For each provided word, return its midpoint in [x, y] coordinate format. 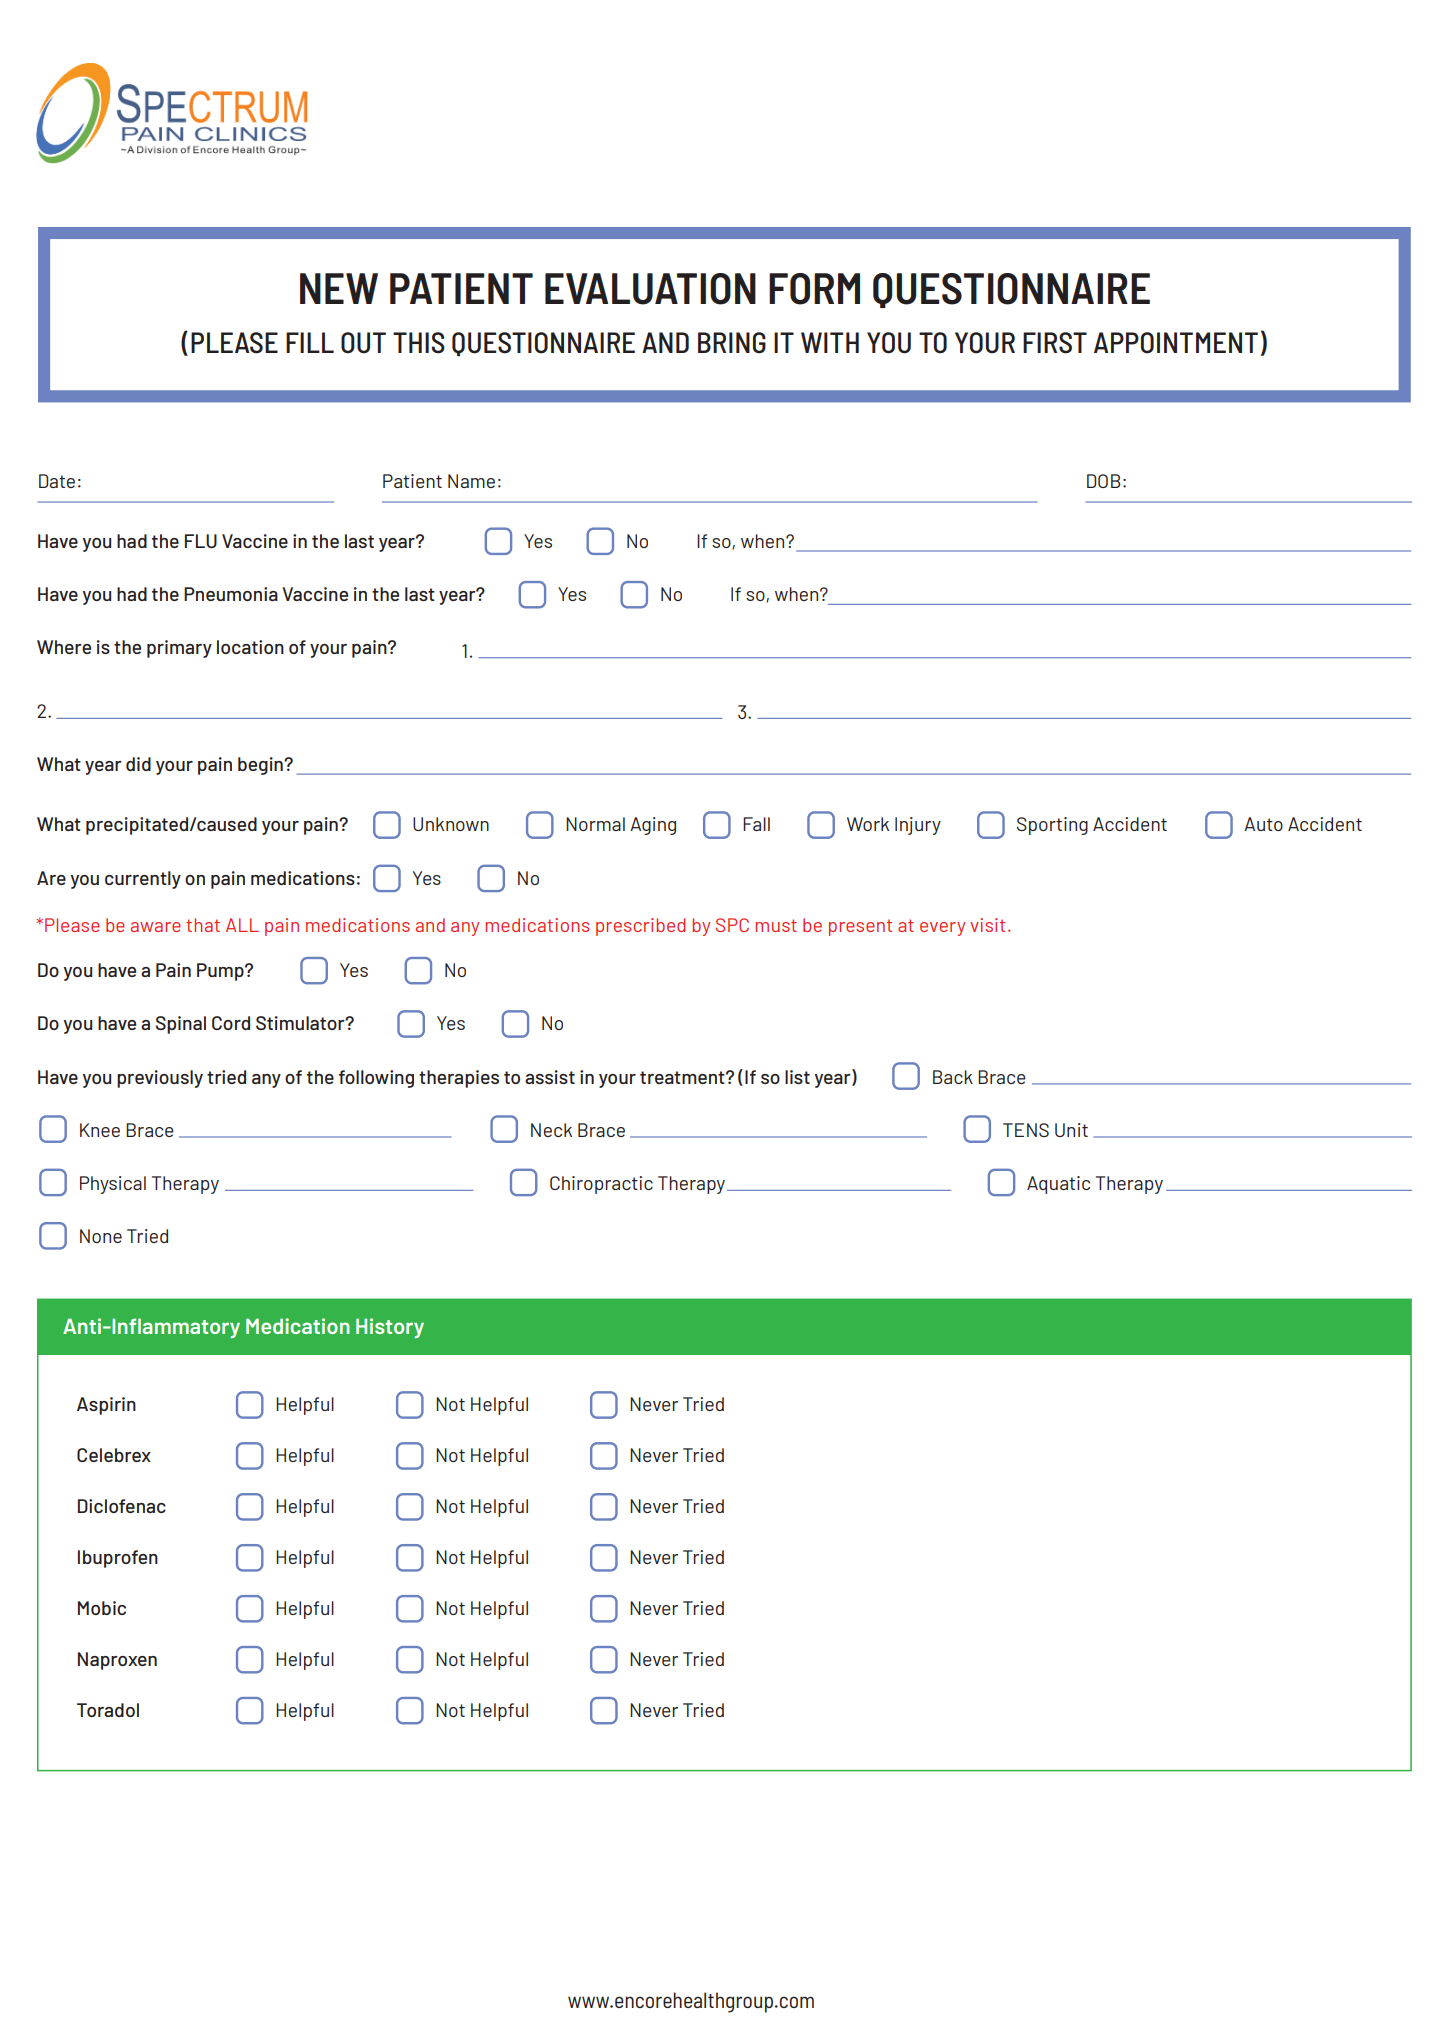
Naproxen [117, 1661]
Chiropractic [601, 1185]
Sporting [1052, 826]
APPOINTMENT [1176, 343]
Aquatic [1058, 1185]
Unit [1071, 1130]
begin [261, 766]
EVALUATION [650, 289]
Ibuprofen [118, 1559]
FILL [310, 342]
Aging [653, 826]
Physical [113, 1185]
